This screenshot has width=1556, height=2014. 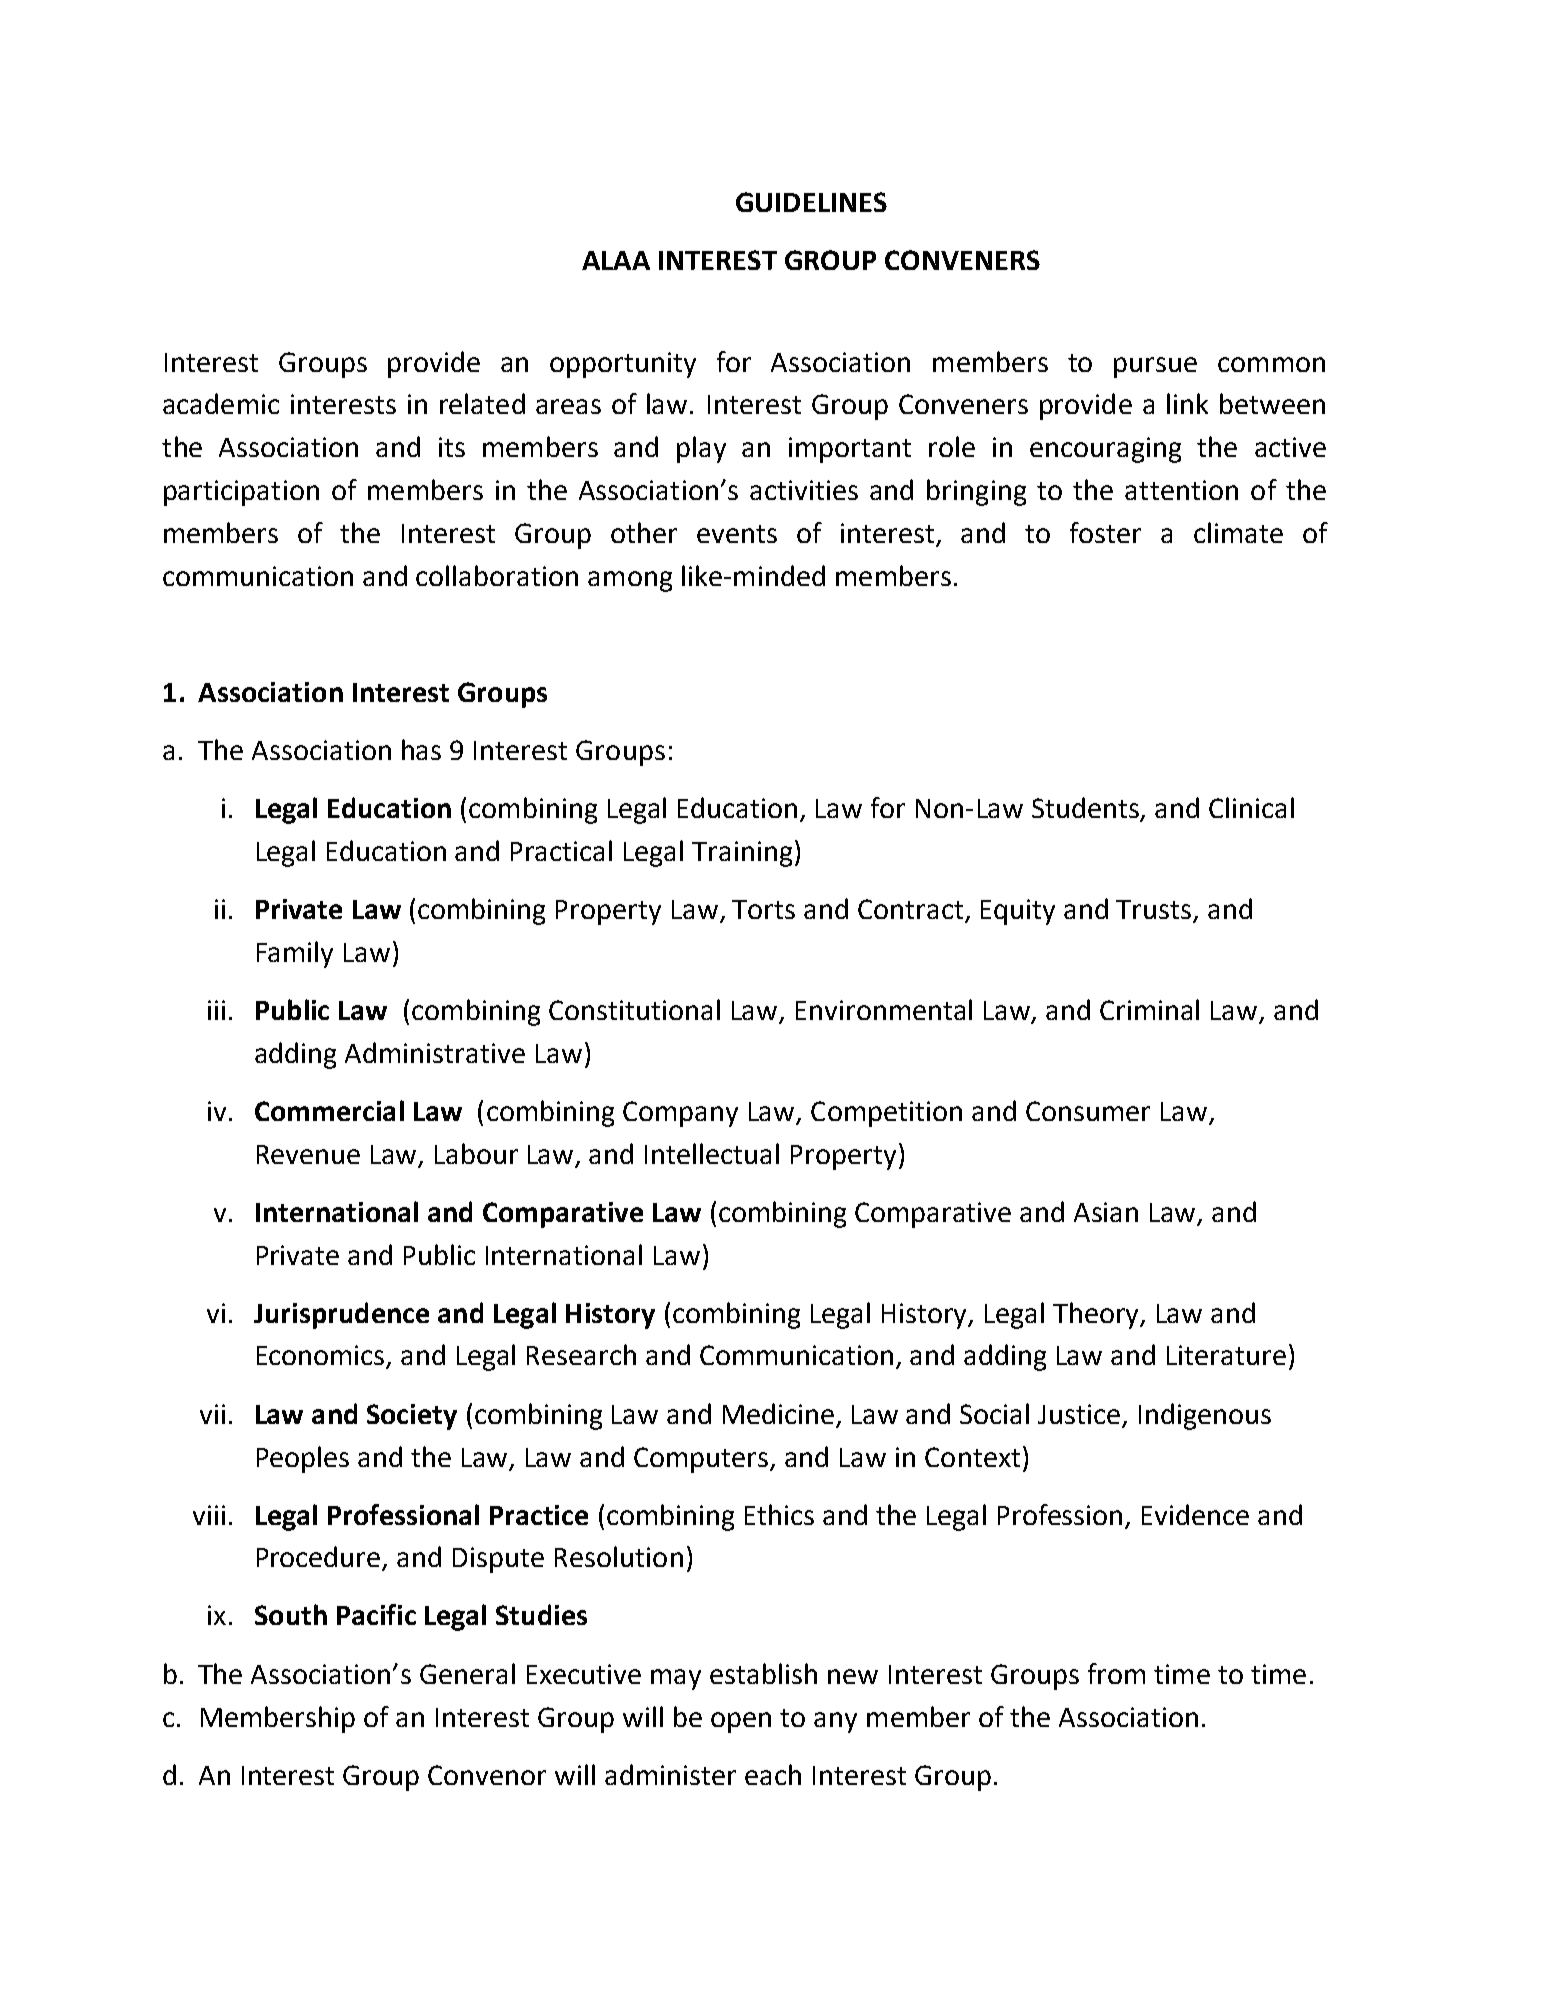 What do you see at coordinates (780, 1415) in the screenshot?
I see `Medicine` at bounding box center [780, 1415].
